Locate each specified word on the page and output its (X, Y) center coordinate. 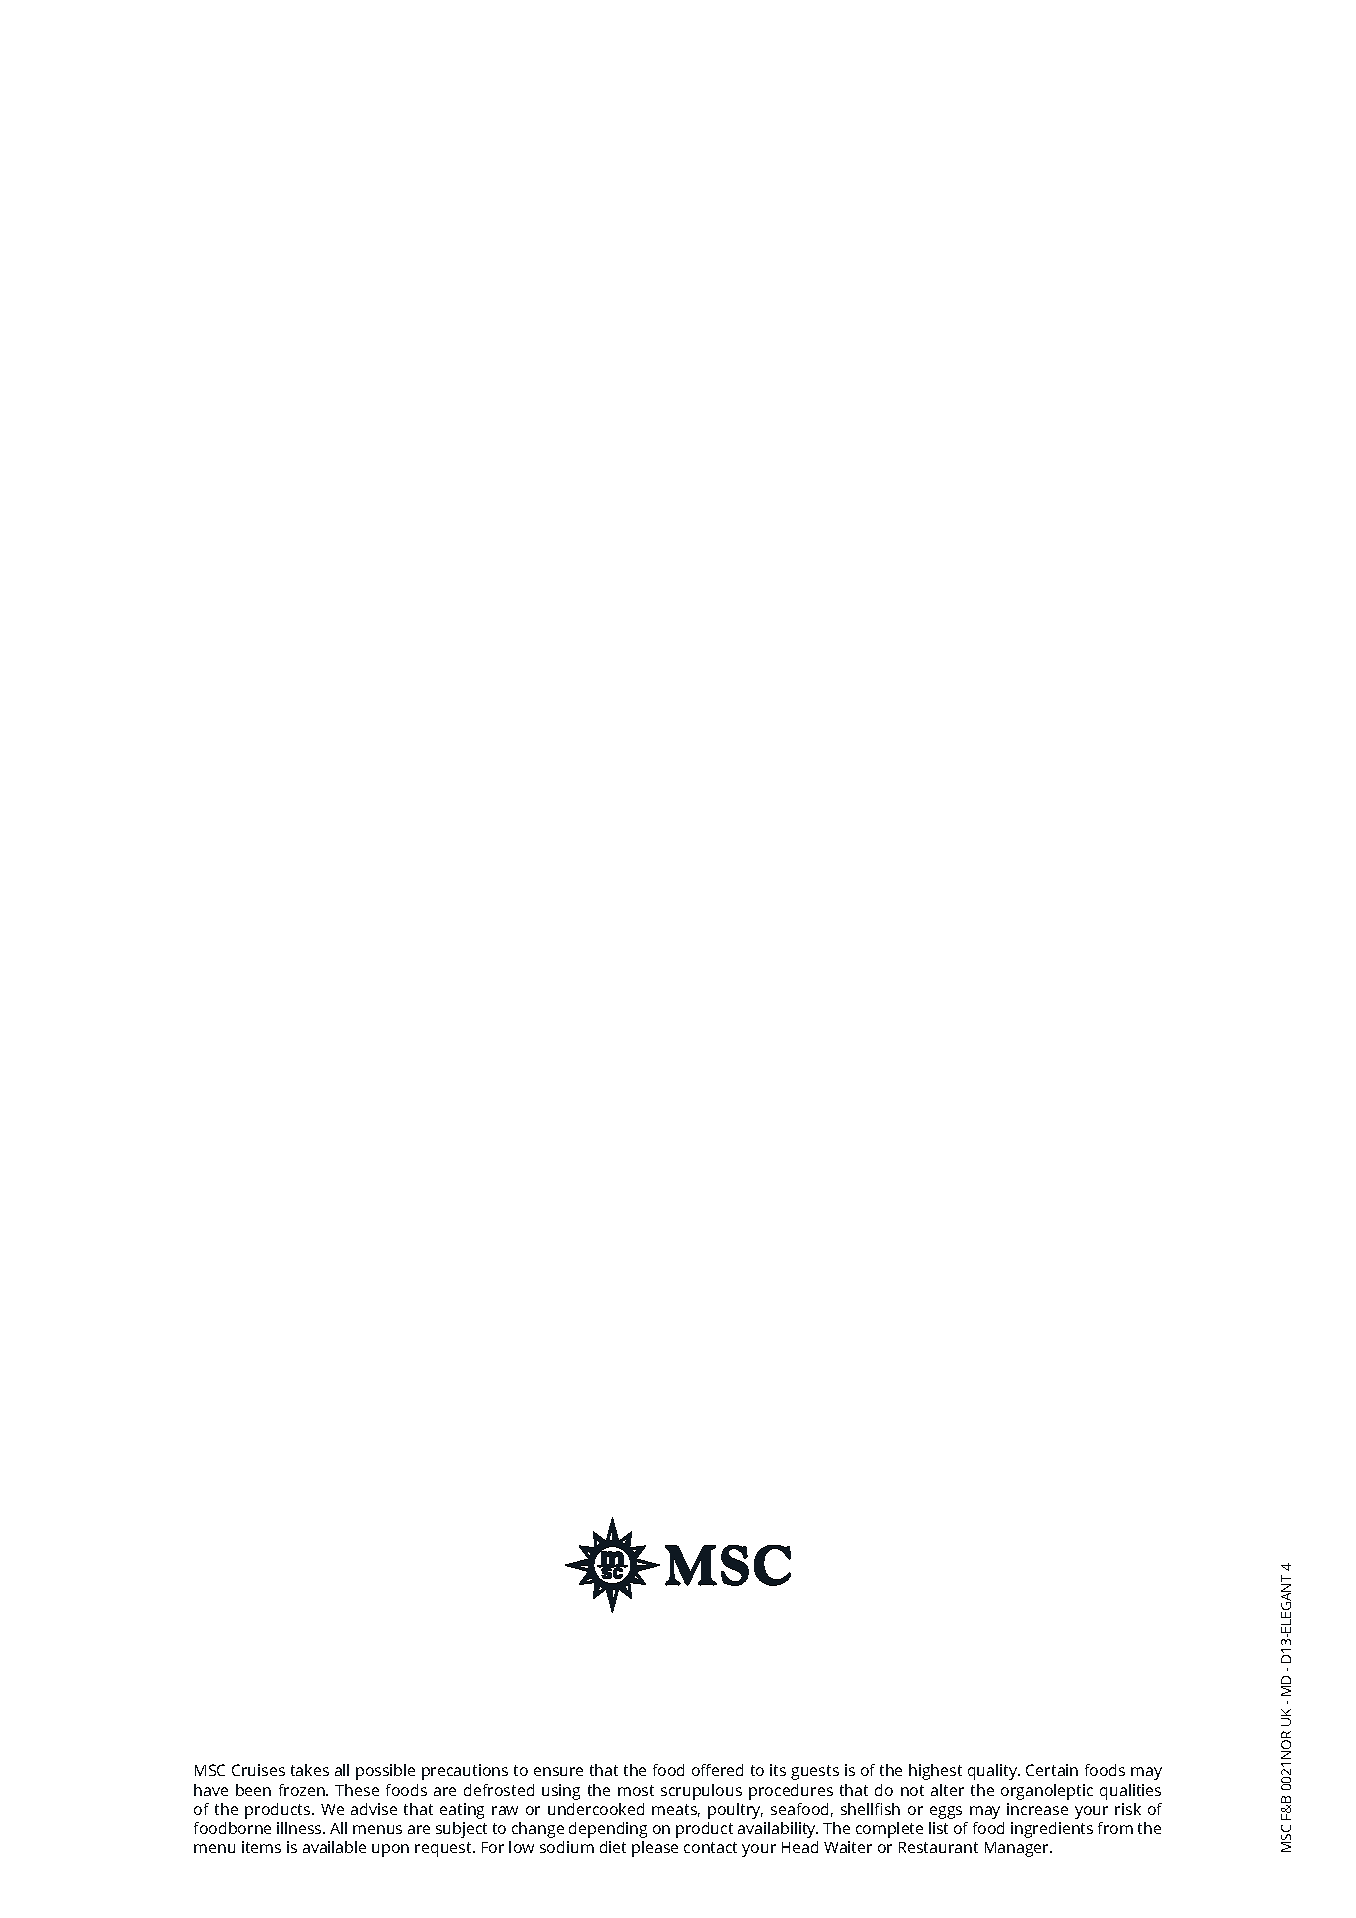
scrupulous (701, 1792)
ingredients (1052, 1830)
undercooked (596, 1809)
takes (310, 1770)
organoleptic (1047, 1792)
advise (374, 1809)
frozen (303, 1790)
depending (608, 1830)
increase (1037, 1809)
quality (994, 1772)
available (334, 1847)
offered (717, 1770)
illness (300, 1828)
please (655, 1849)
